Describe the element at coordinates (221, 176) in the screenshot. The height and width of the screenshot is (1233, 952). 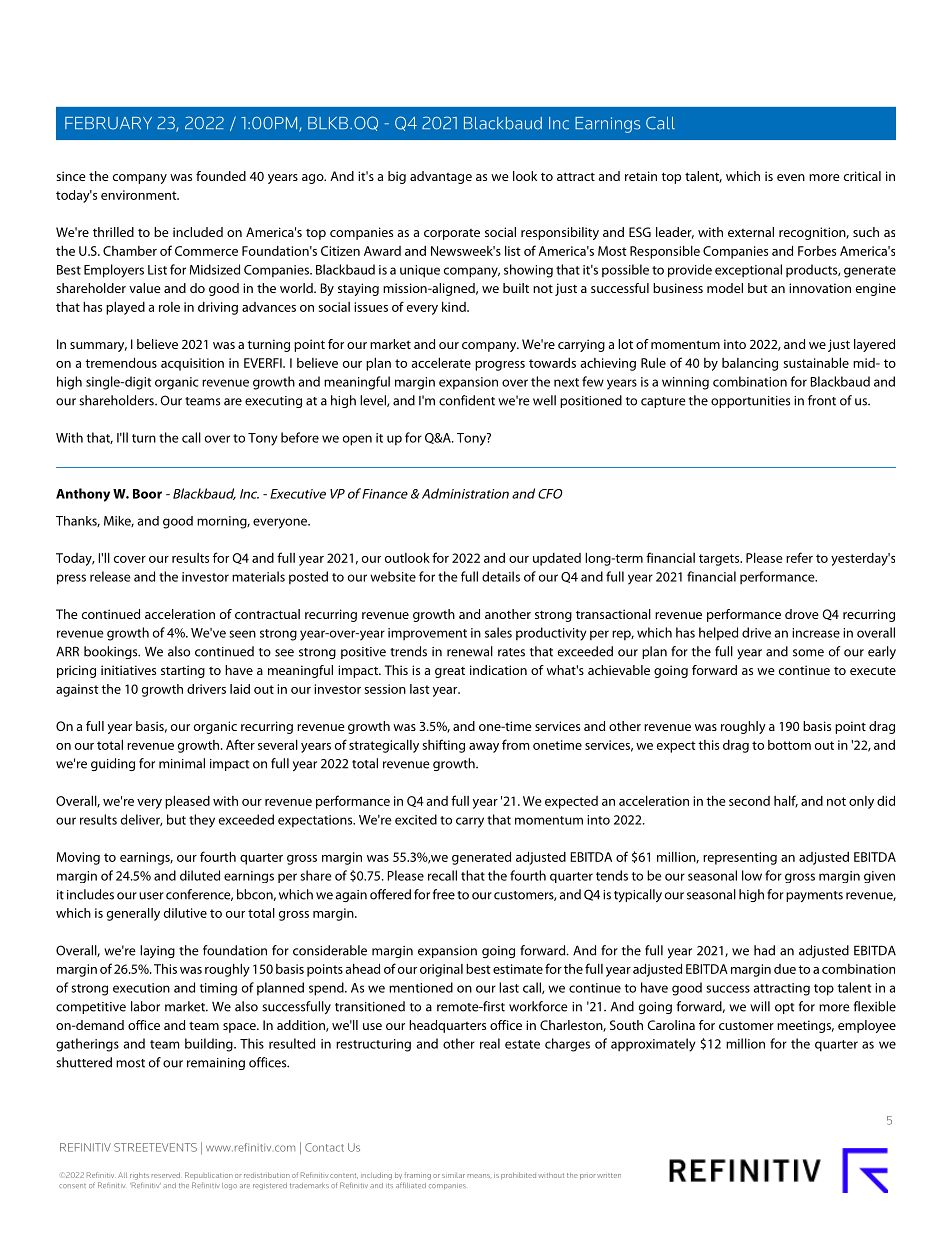
I see `founded` at that location.
